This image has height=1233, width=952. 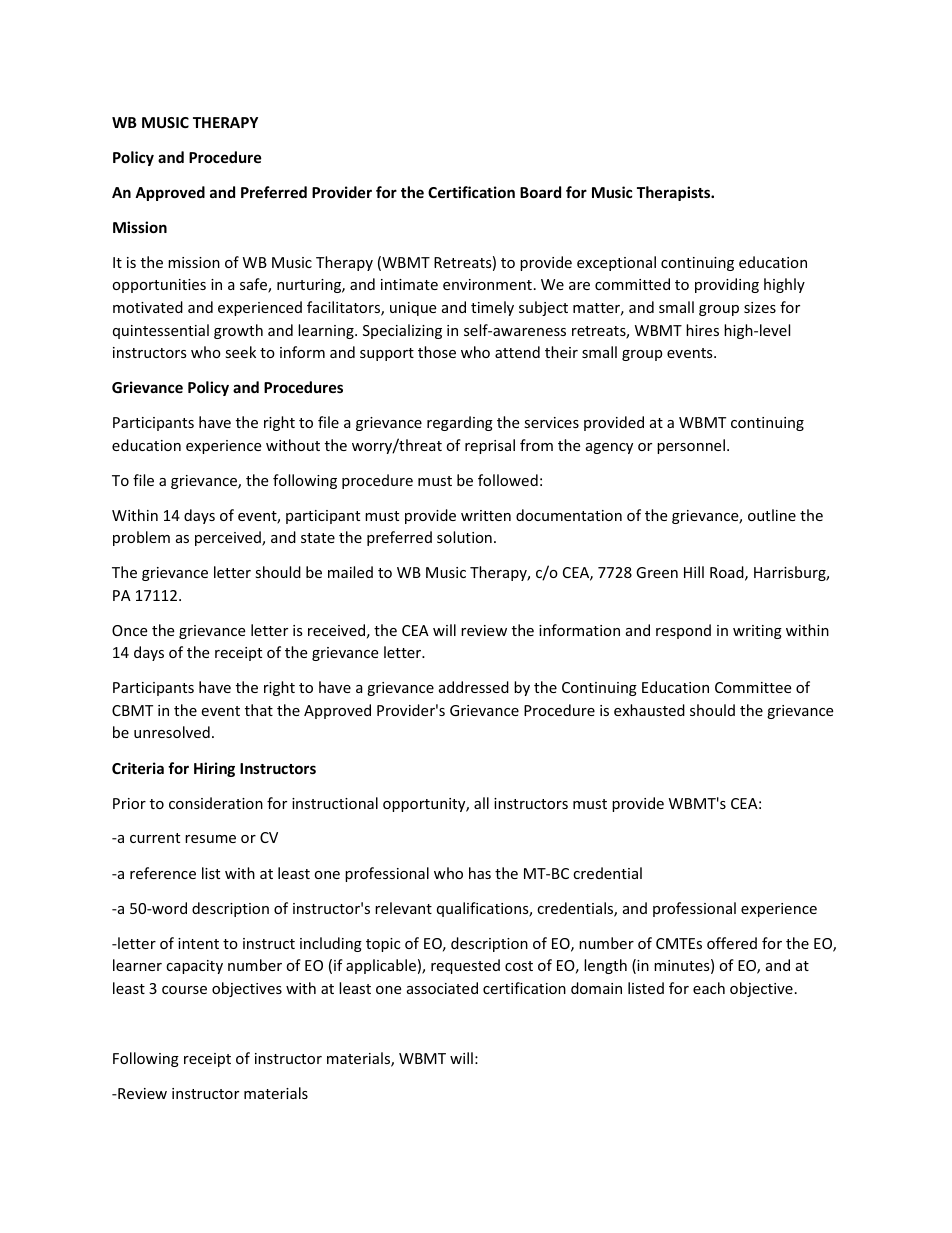 What do you see at coordinates (474, 687) in the image?
I see `addressed` at bounding box center [474, 687].
